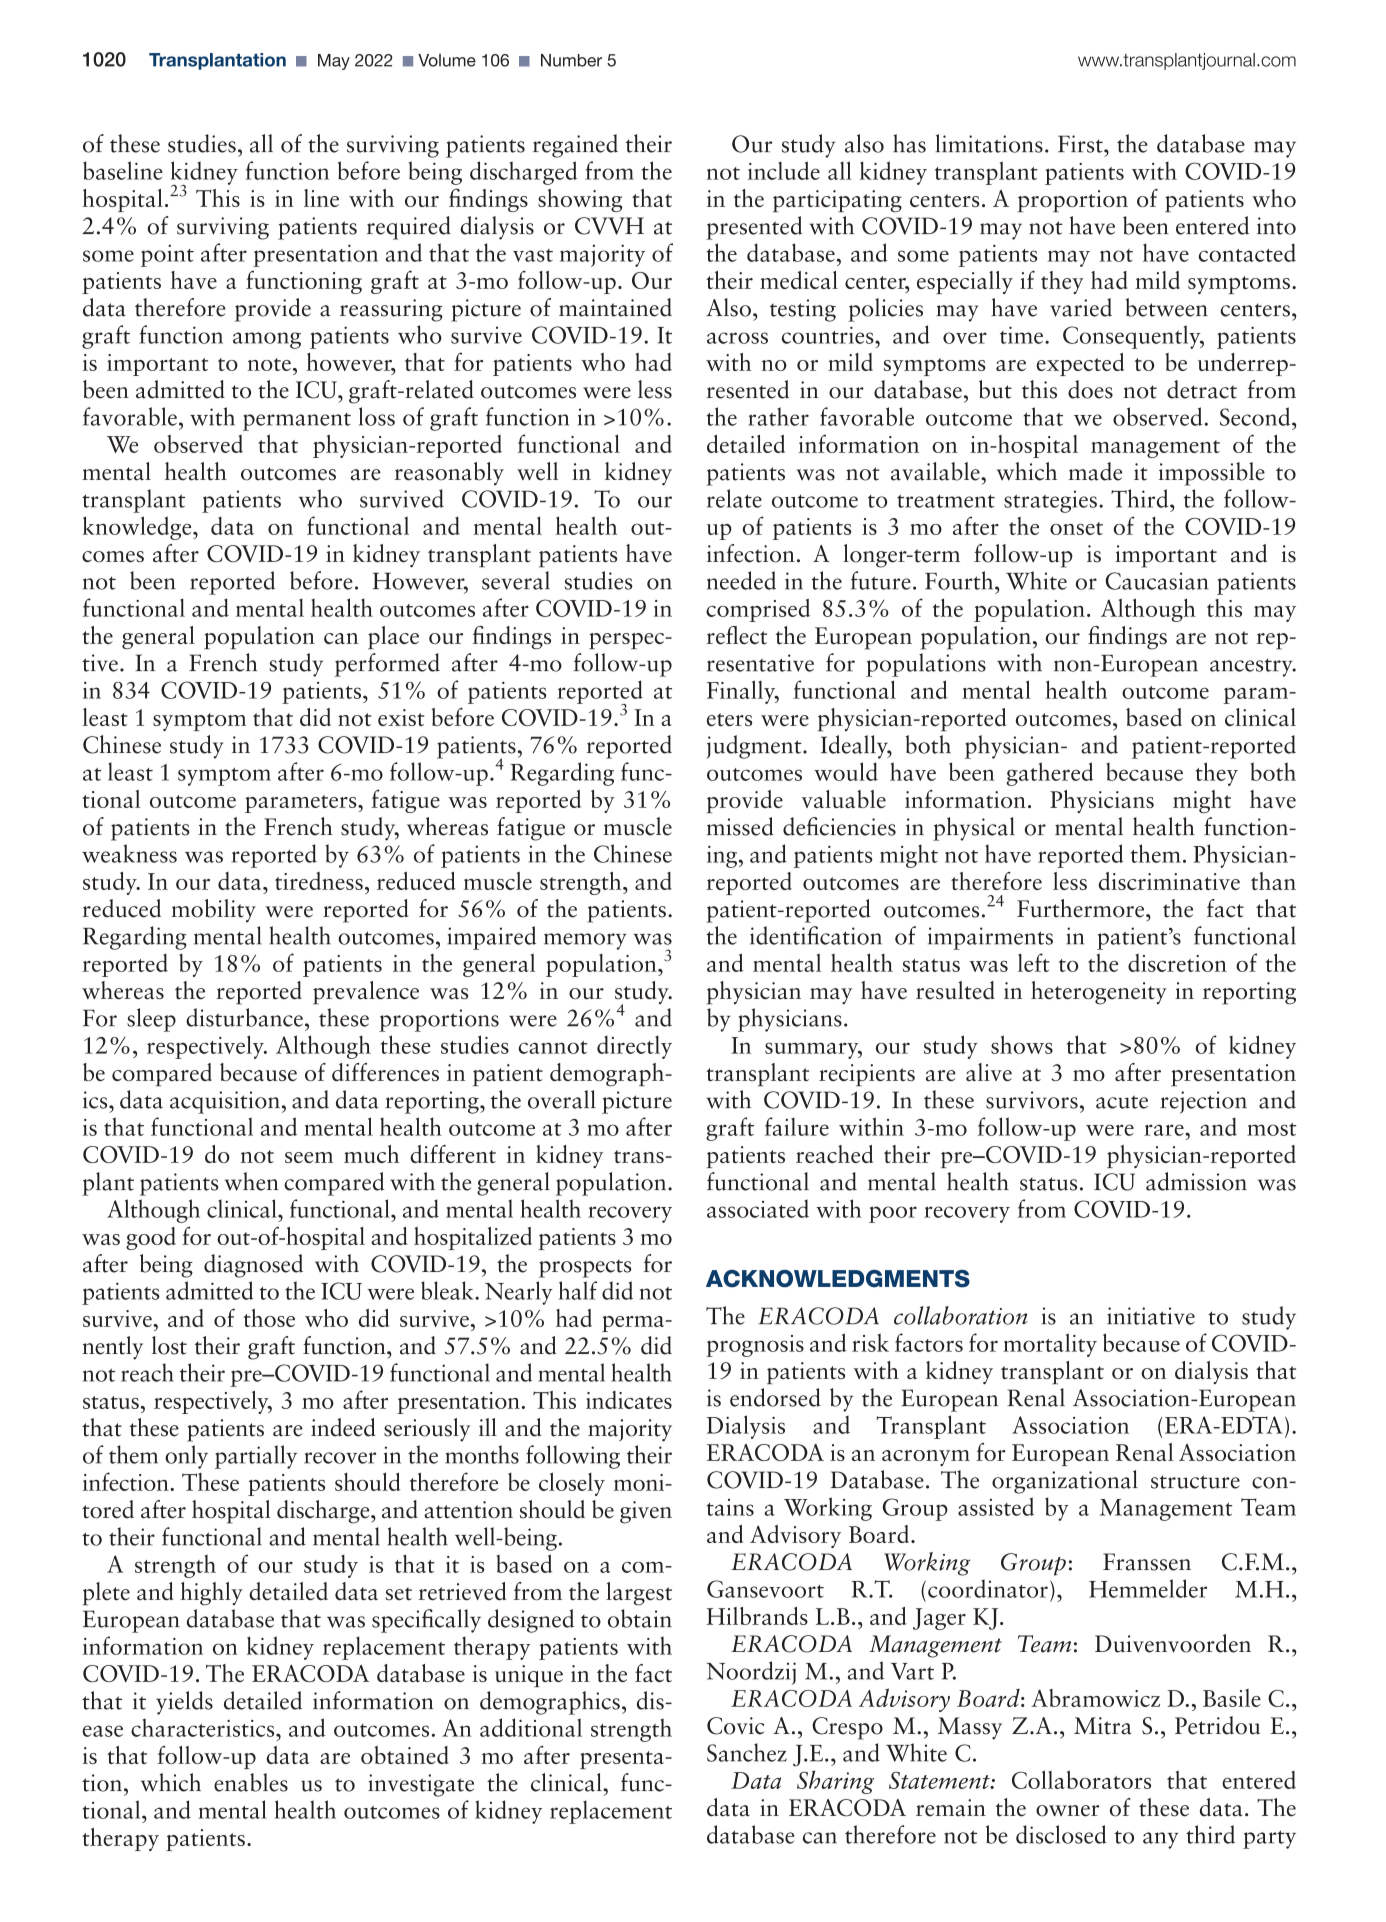 This image has height=1922, width=1386. I want to click on made, so click(1095, 471).
